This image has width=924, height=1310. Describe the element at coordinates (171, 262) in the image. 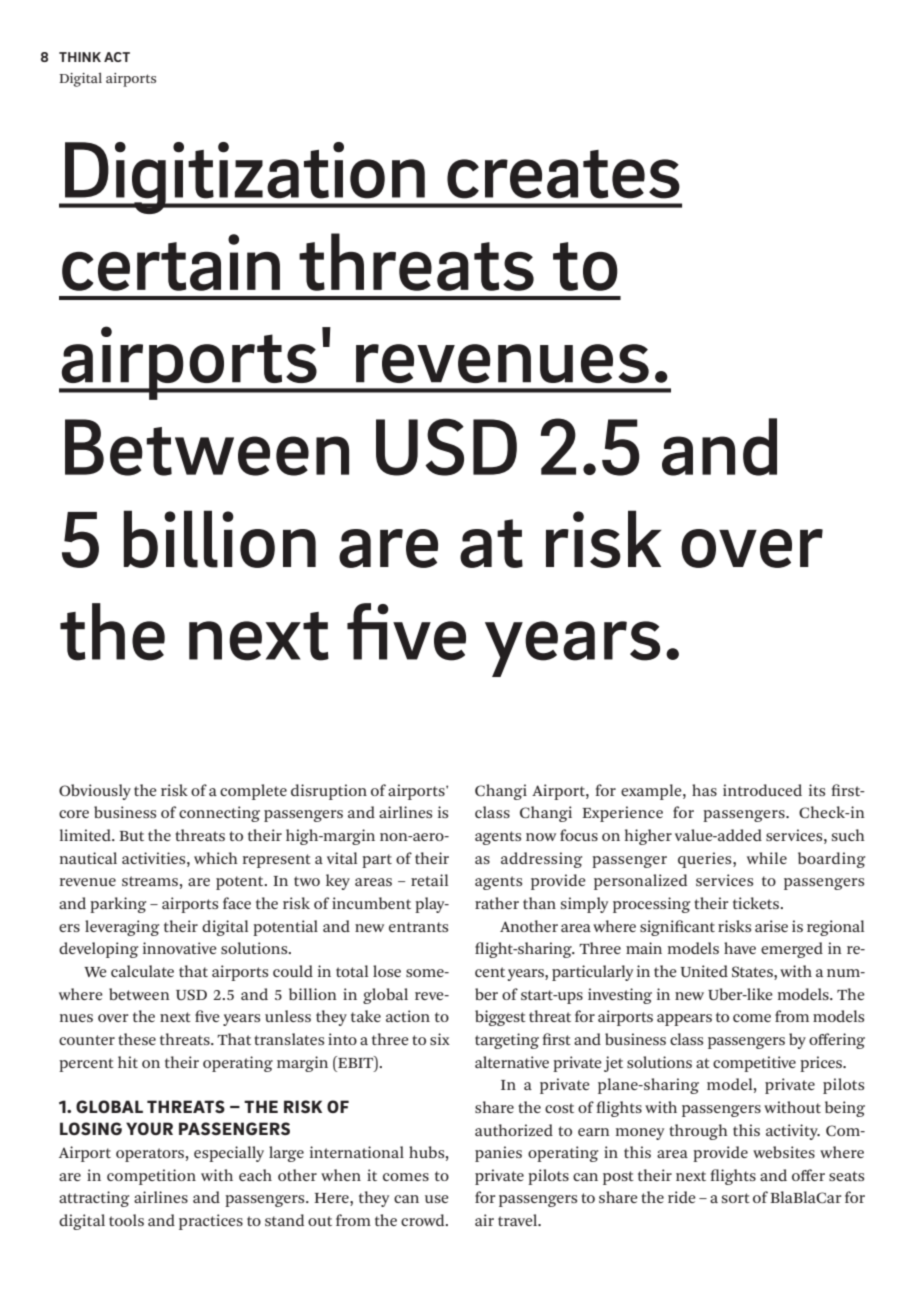

I see `certain` at that location.
